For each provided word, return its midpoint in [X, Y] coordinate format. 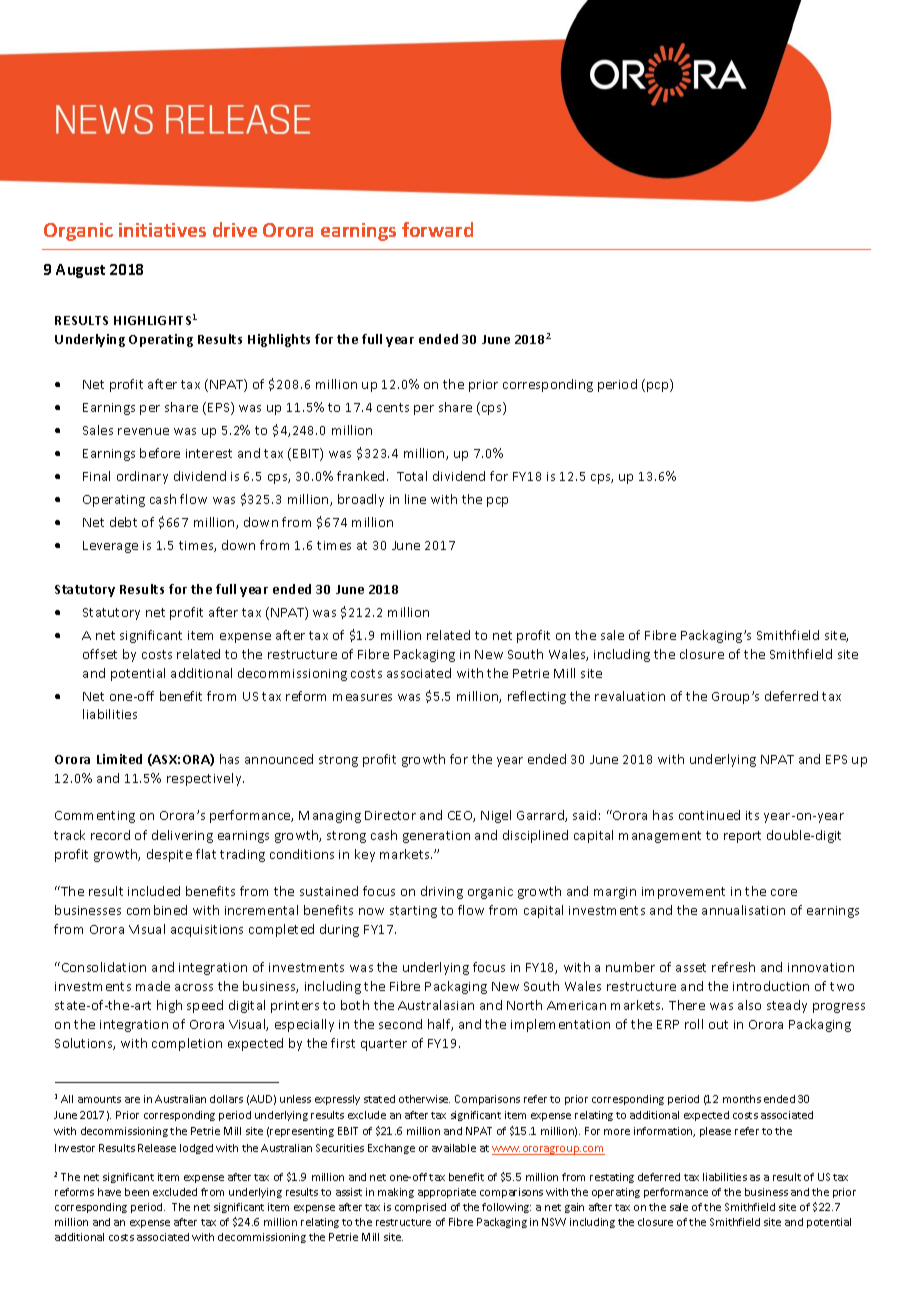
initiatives [162, 230]
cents [393, 407]
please [715, 1132]
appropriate [447, 1193]
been [137, 1192]
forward [437, 229]
